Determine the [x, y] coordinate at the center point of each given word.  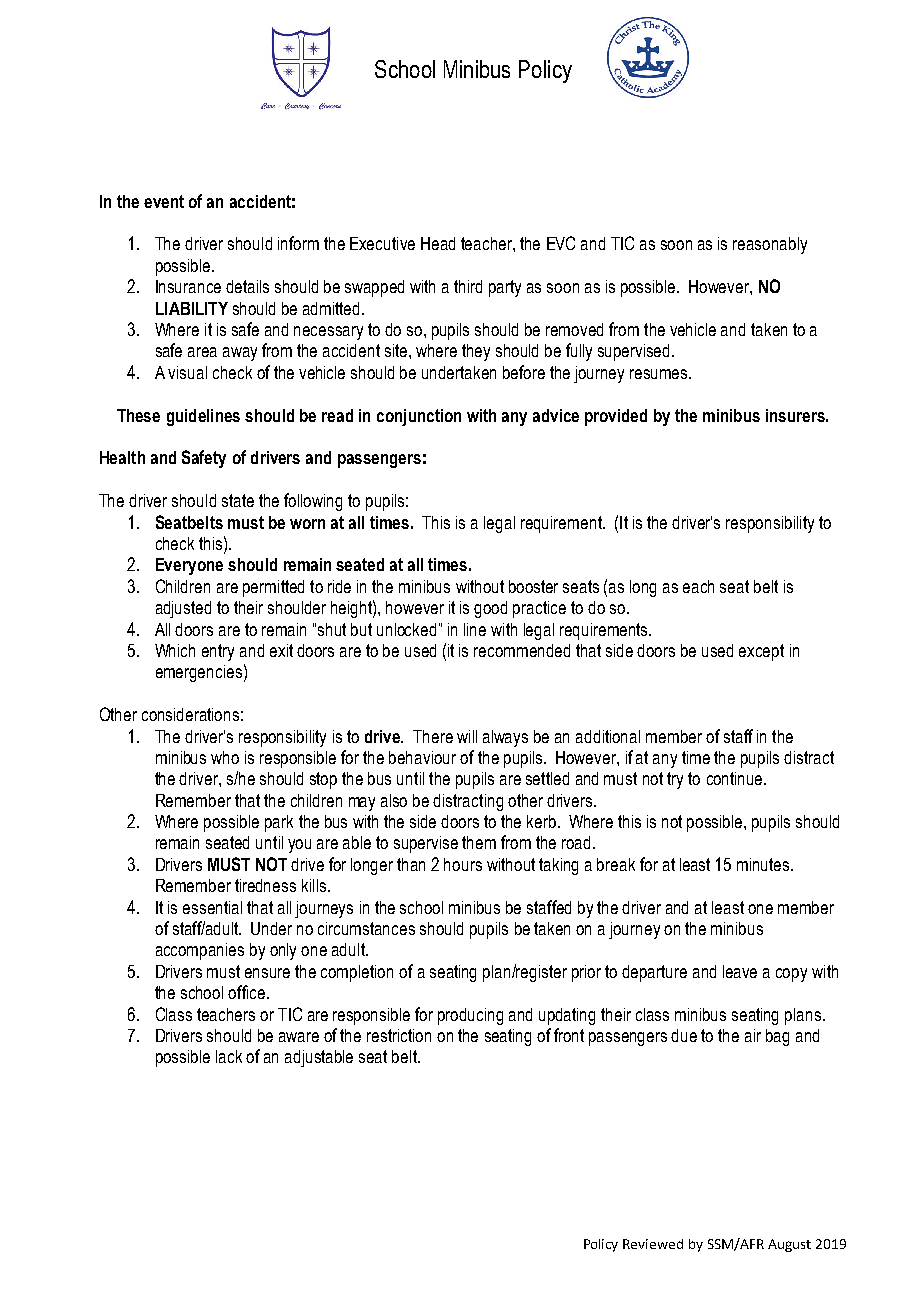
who [225, 757]
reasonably [770, 245]
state [238, 500]
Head [438, 243]
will [467, 736]
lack [229, 1056]
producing [470, 1016]
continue [736, 778]
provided [616, 417]
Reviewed [653, 1244]
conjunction [419, 417]
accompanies [200, 951]
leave [740, 971]
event [164, 201]
